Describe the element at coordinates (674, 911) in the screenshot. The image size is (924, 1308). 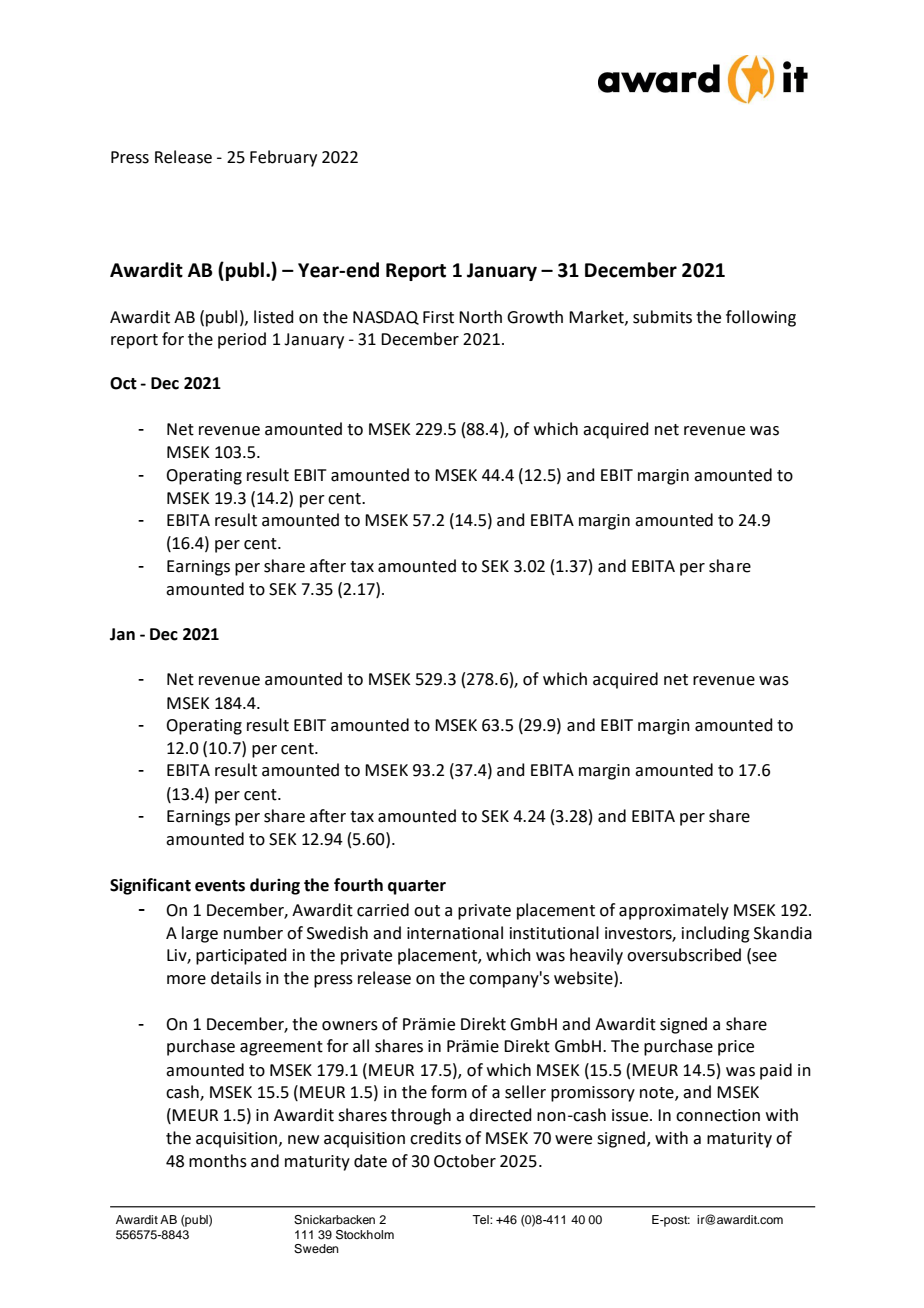
I see `approximately` at that location.
